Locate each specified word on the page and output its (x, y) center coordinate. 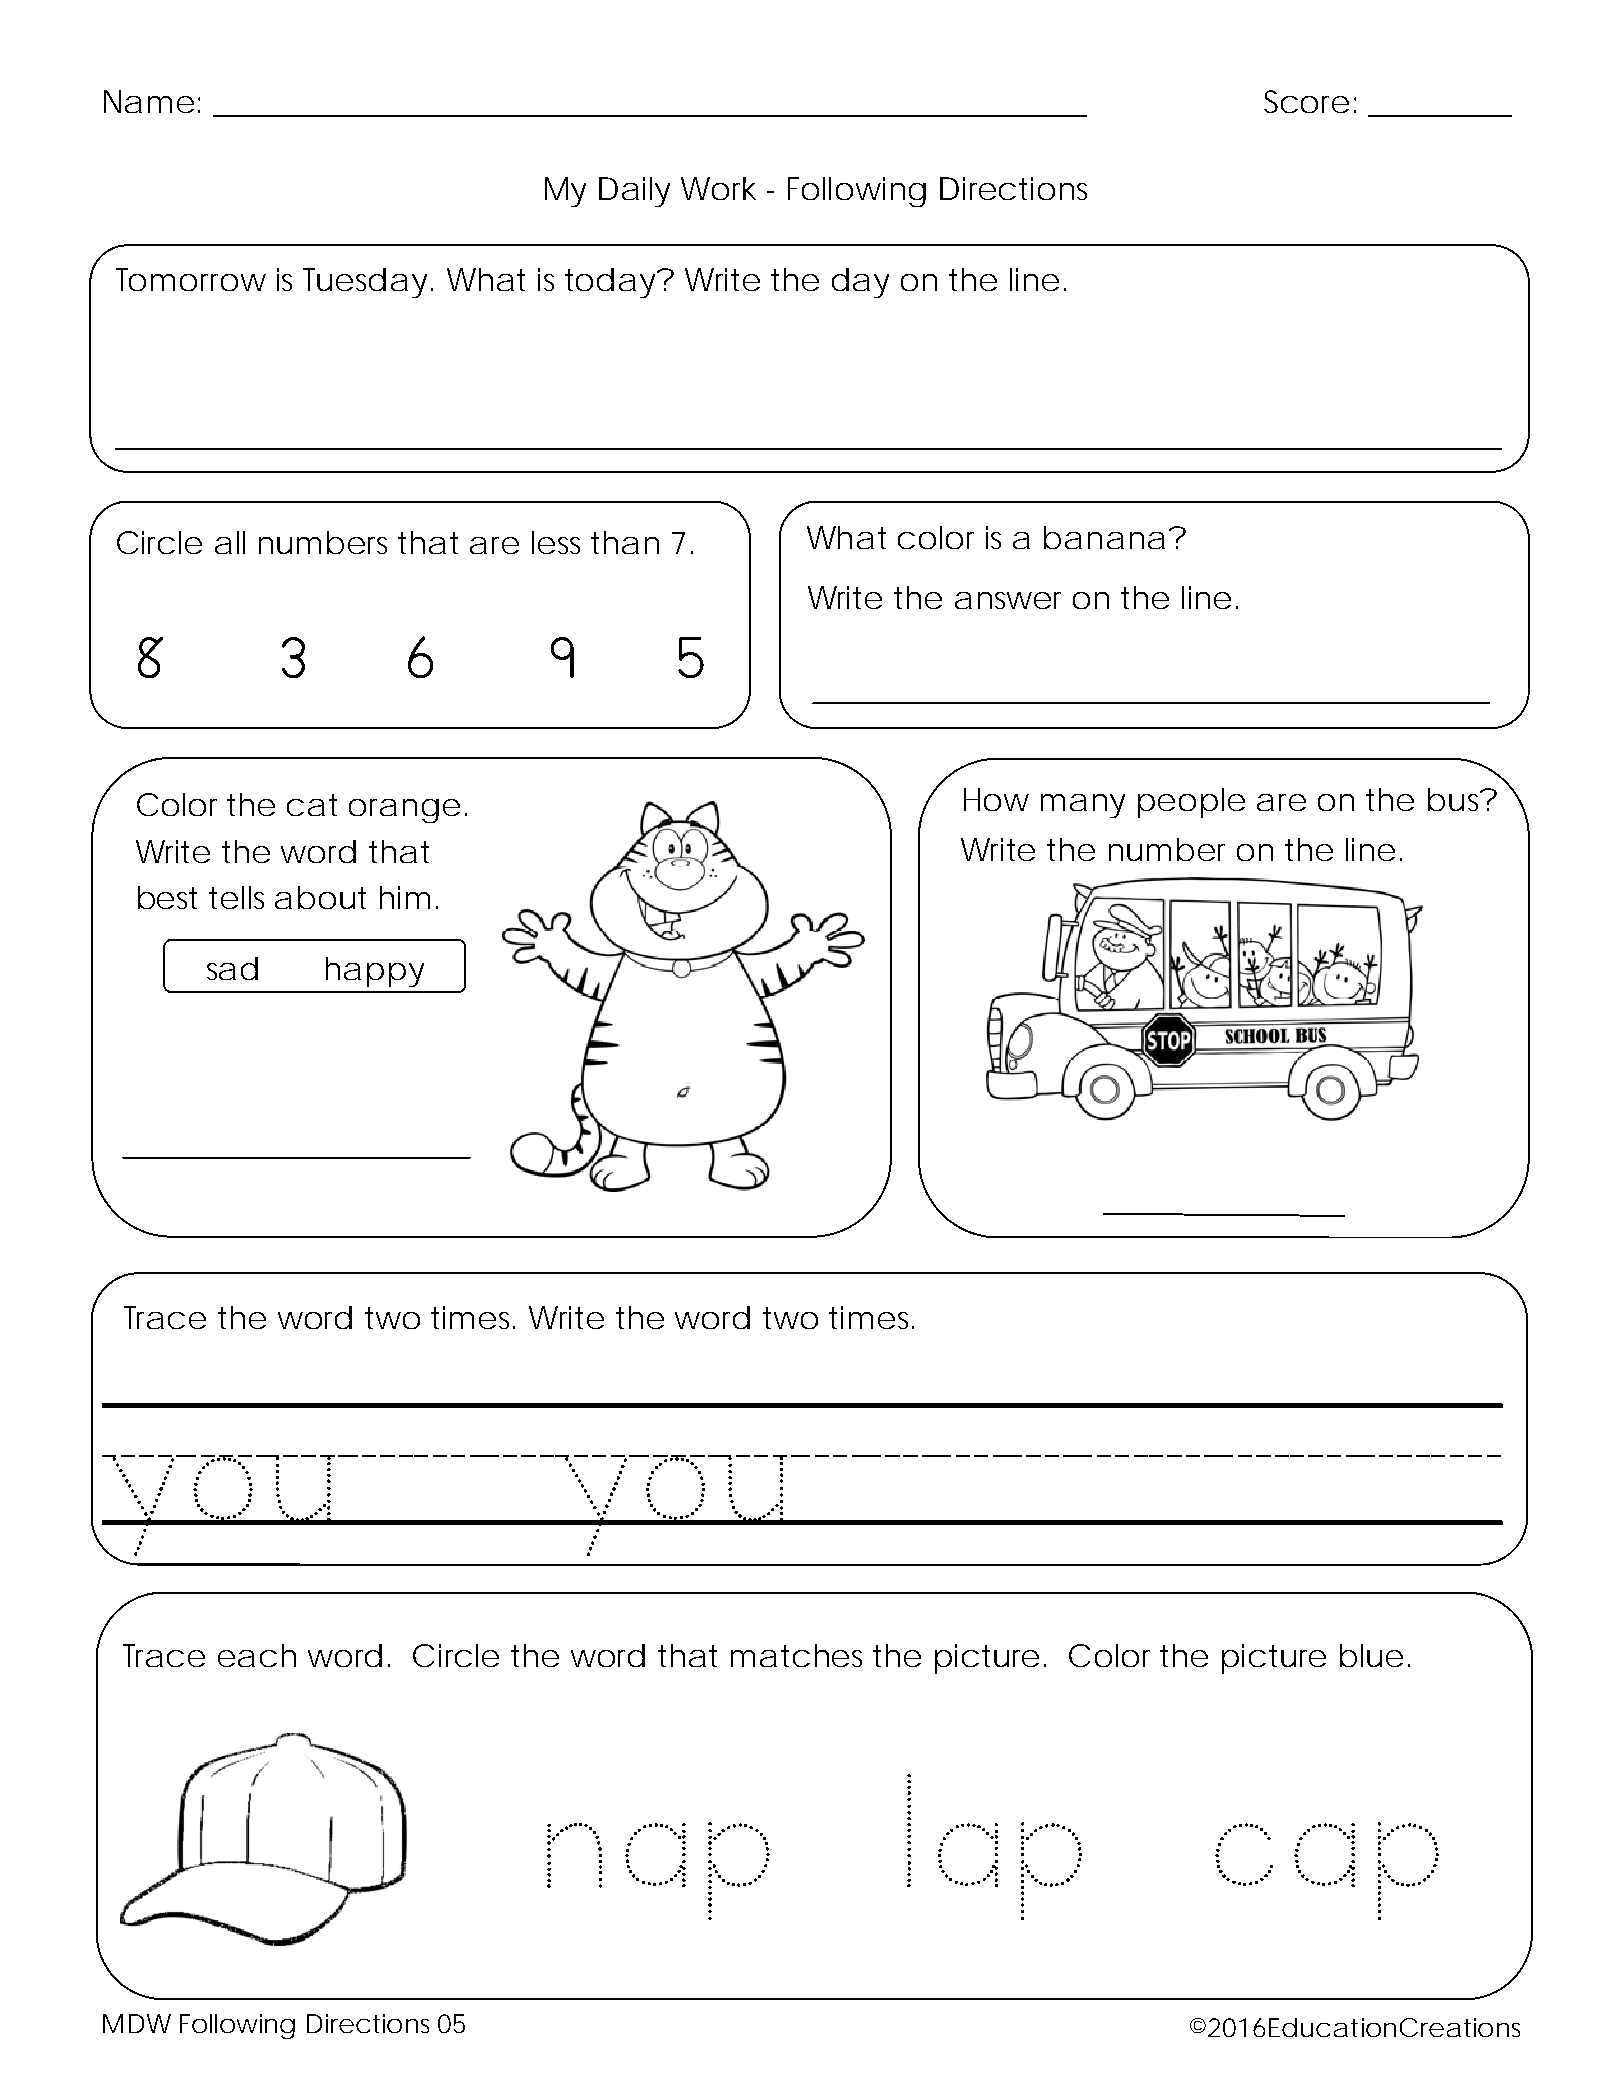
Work (718, 188)
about (320, 897)
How (996, 799)
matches (796, 1655)
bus (1456, 799)
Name (149, 101)
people (1191, 803)
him (405, 897)
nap (658, 1871)
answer (1008, 600)
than (625, 542)
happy (375, 972)
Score (1306, 101)
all (230, 542)
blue (1371, 1655)
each (257, 1655)
